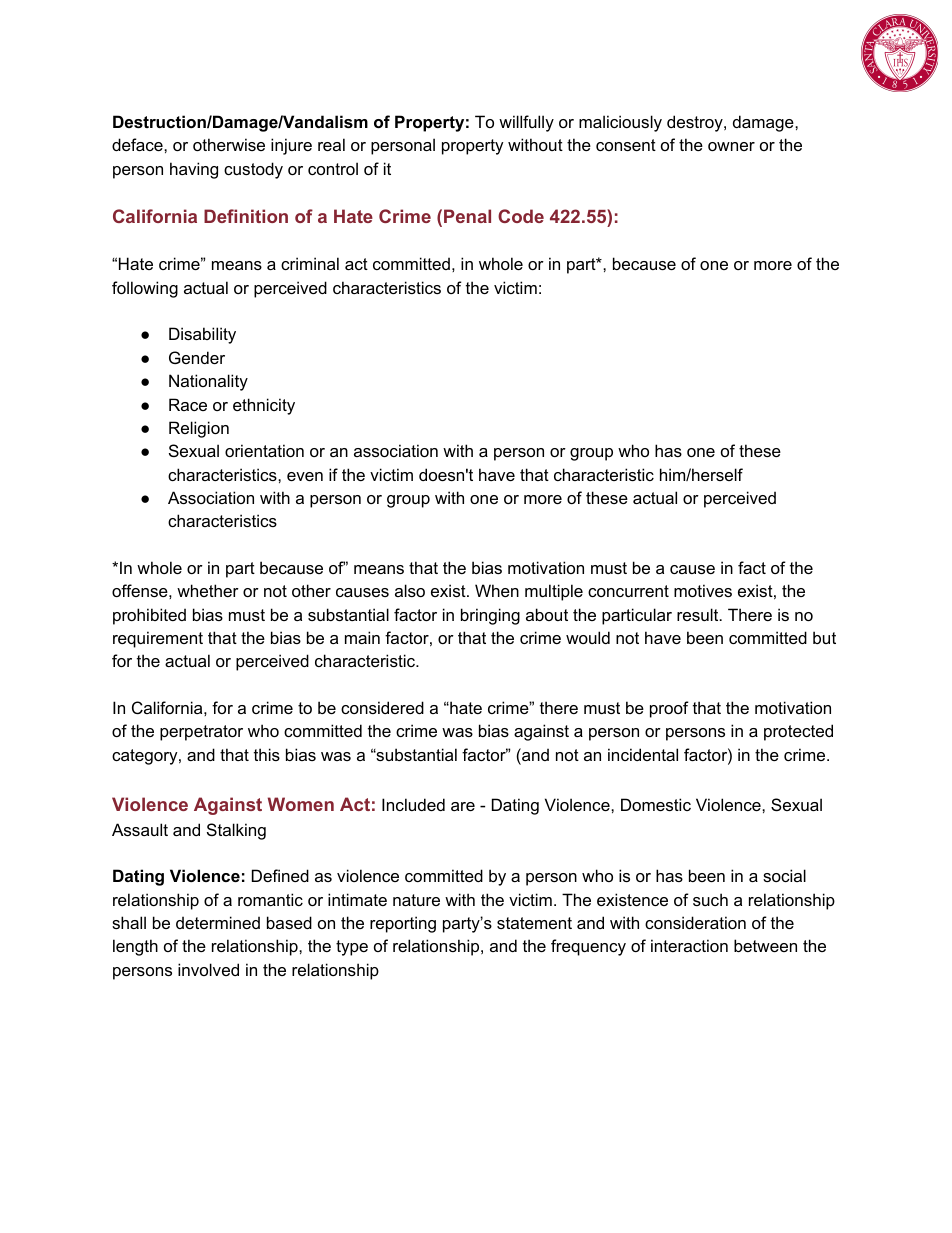 The height and width of the screenshot is (1233, 952). Describe the element at coordinates (731, 146) in the screenshot. I see `owner` at that location.
